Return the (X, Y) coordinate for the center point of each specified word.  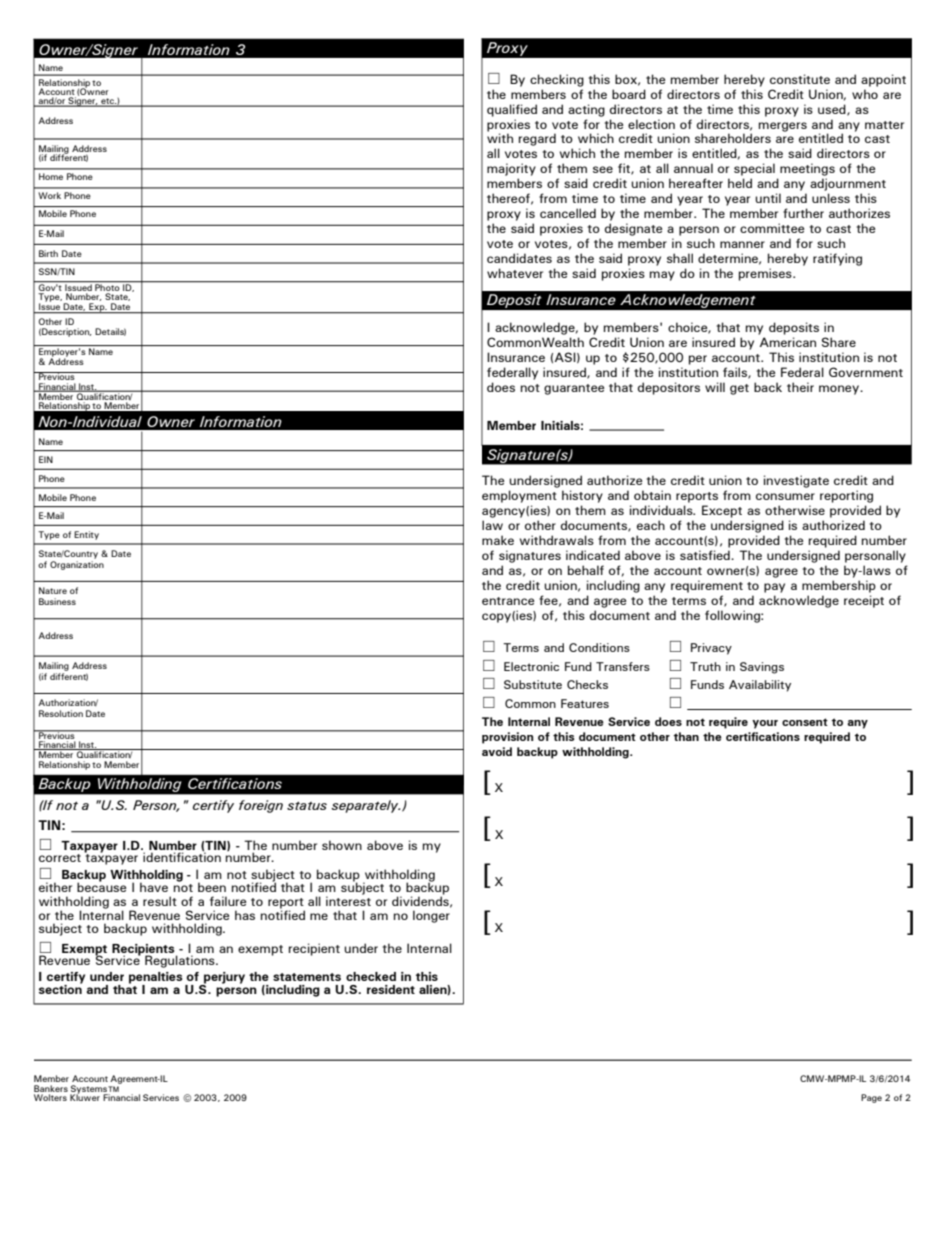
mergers (783, 127)
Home (51, 176)
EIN (46, 459)
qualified (512, 110)
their (800, 387)
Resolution (61, 713)
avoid (497, 751)
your (765, 724)
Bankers (51, 1088)
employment (519, 496)
